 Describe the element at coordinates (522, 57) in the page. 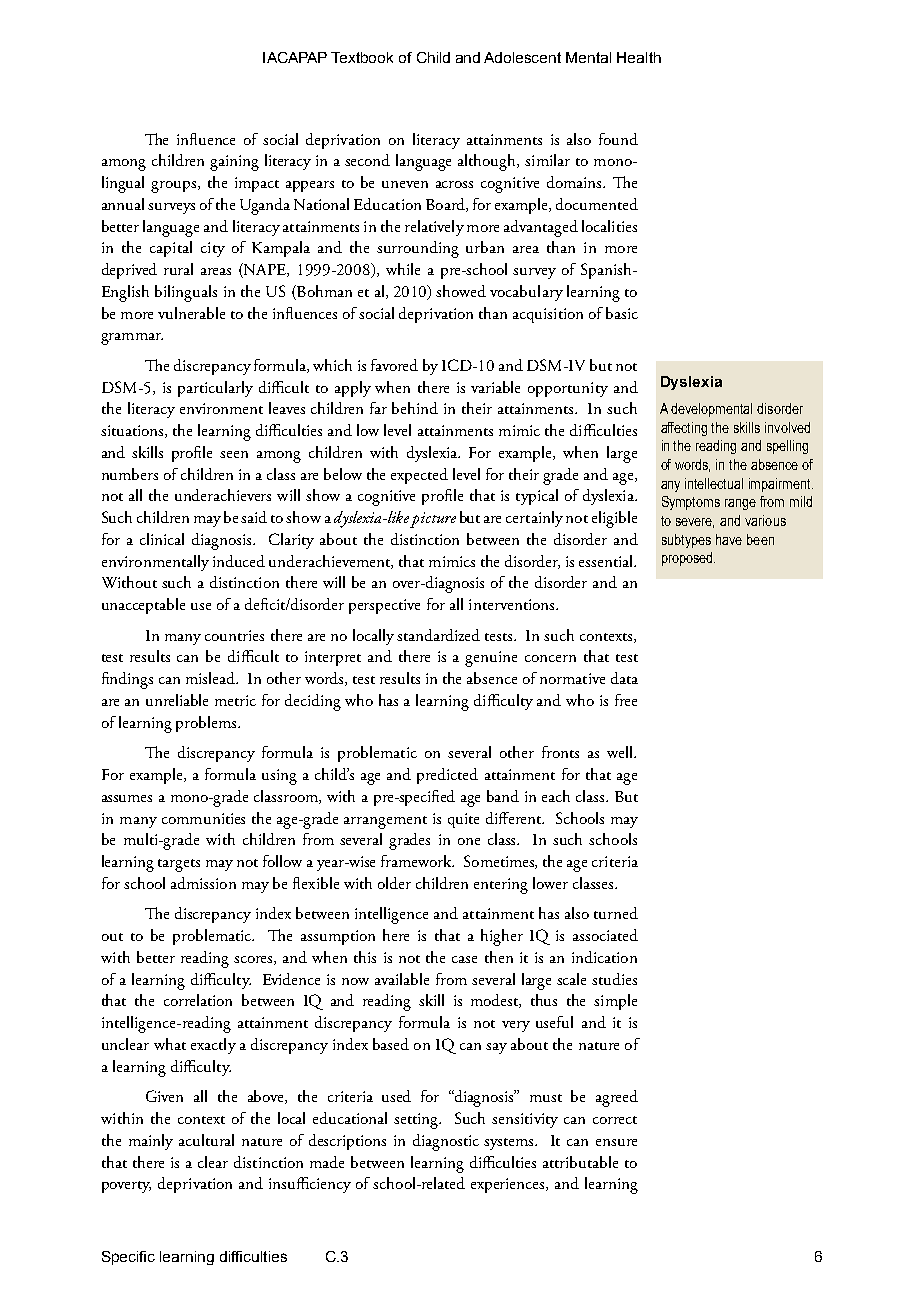

I see `Adolescent` at that location.
